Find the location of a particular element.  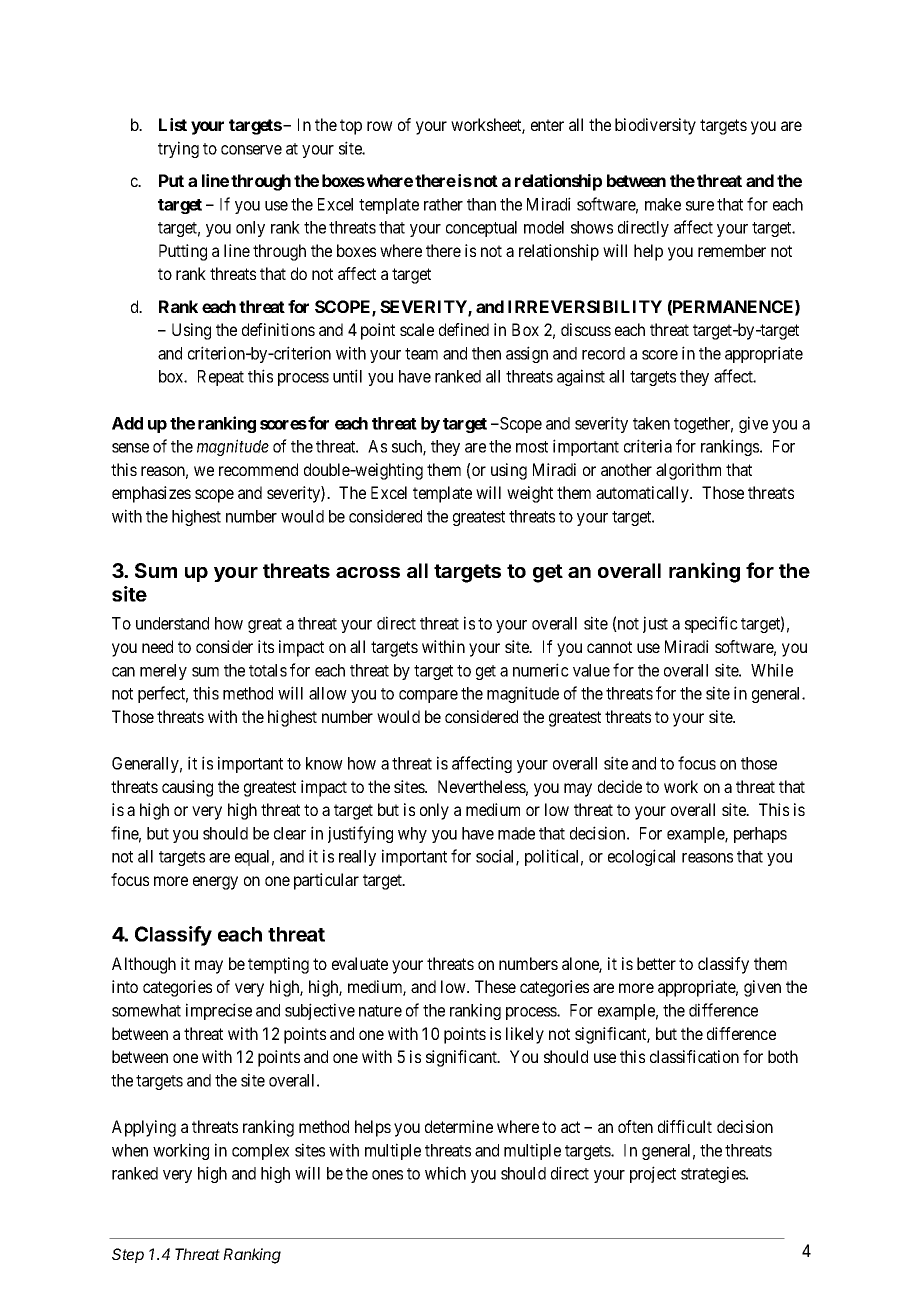

emphasizes is located at coordinates (151, 494).
